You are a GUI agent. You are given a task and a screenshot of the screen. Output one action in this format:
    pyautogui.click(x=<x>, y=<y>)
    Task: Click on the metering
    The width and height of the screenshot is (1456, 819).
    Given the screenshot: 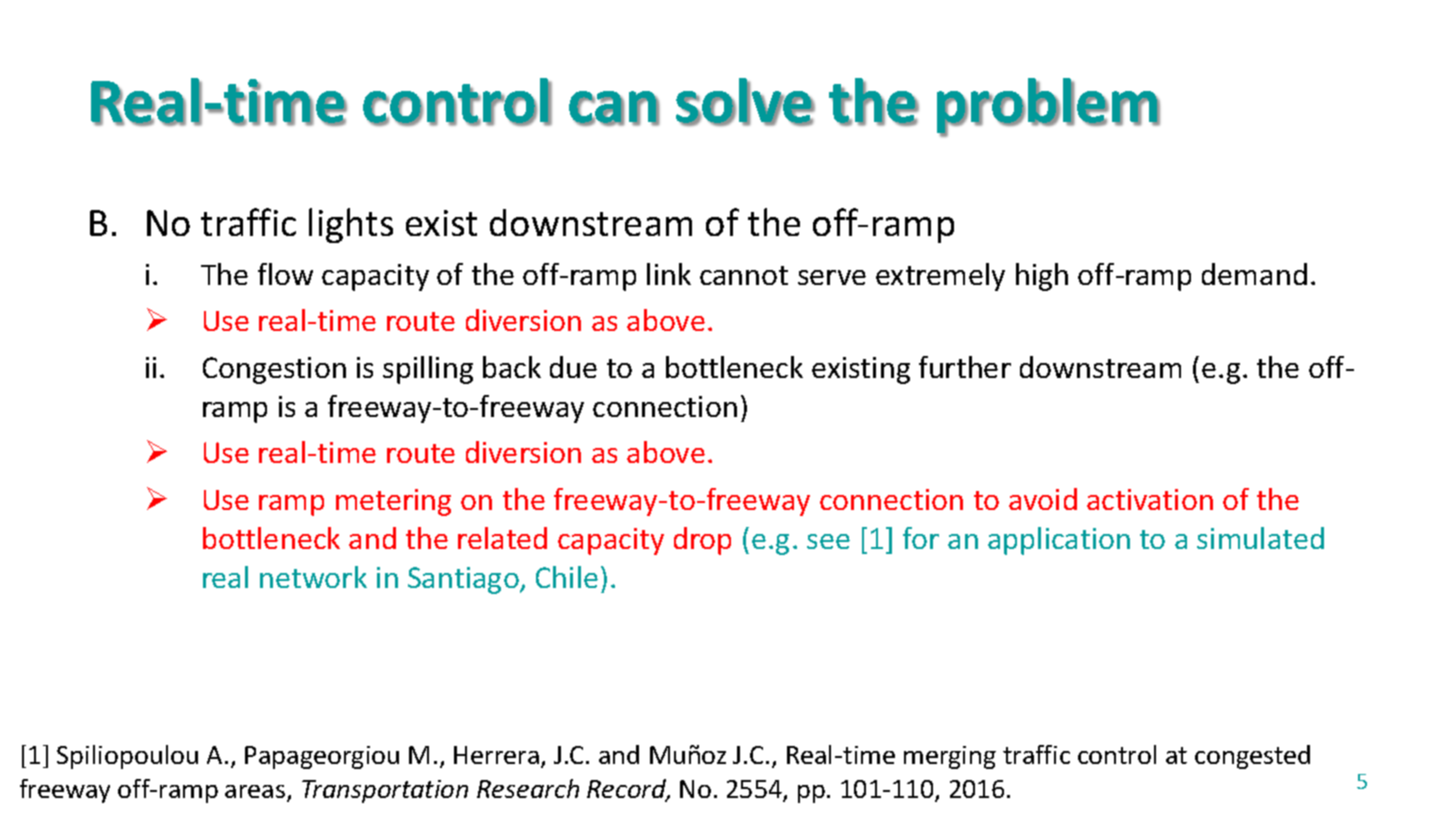 What is the action you would take?
    pyautogui.click(x=393, y=502)
